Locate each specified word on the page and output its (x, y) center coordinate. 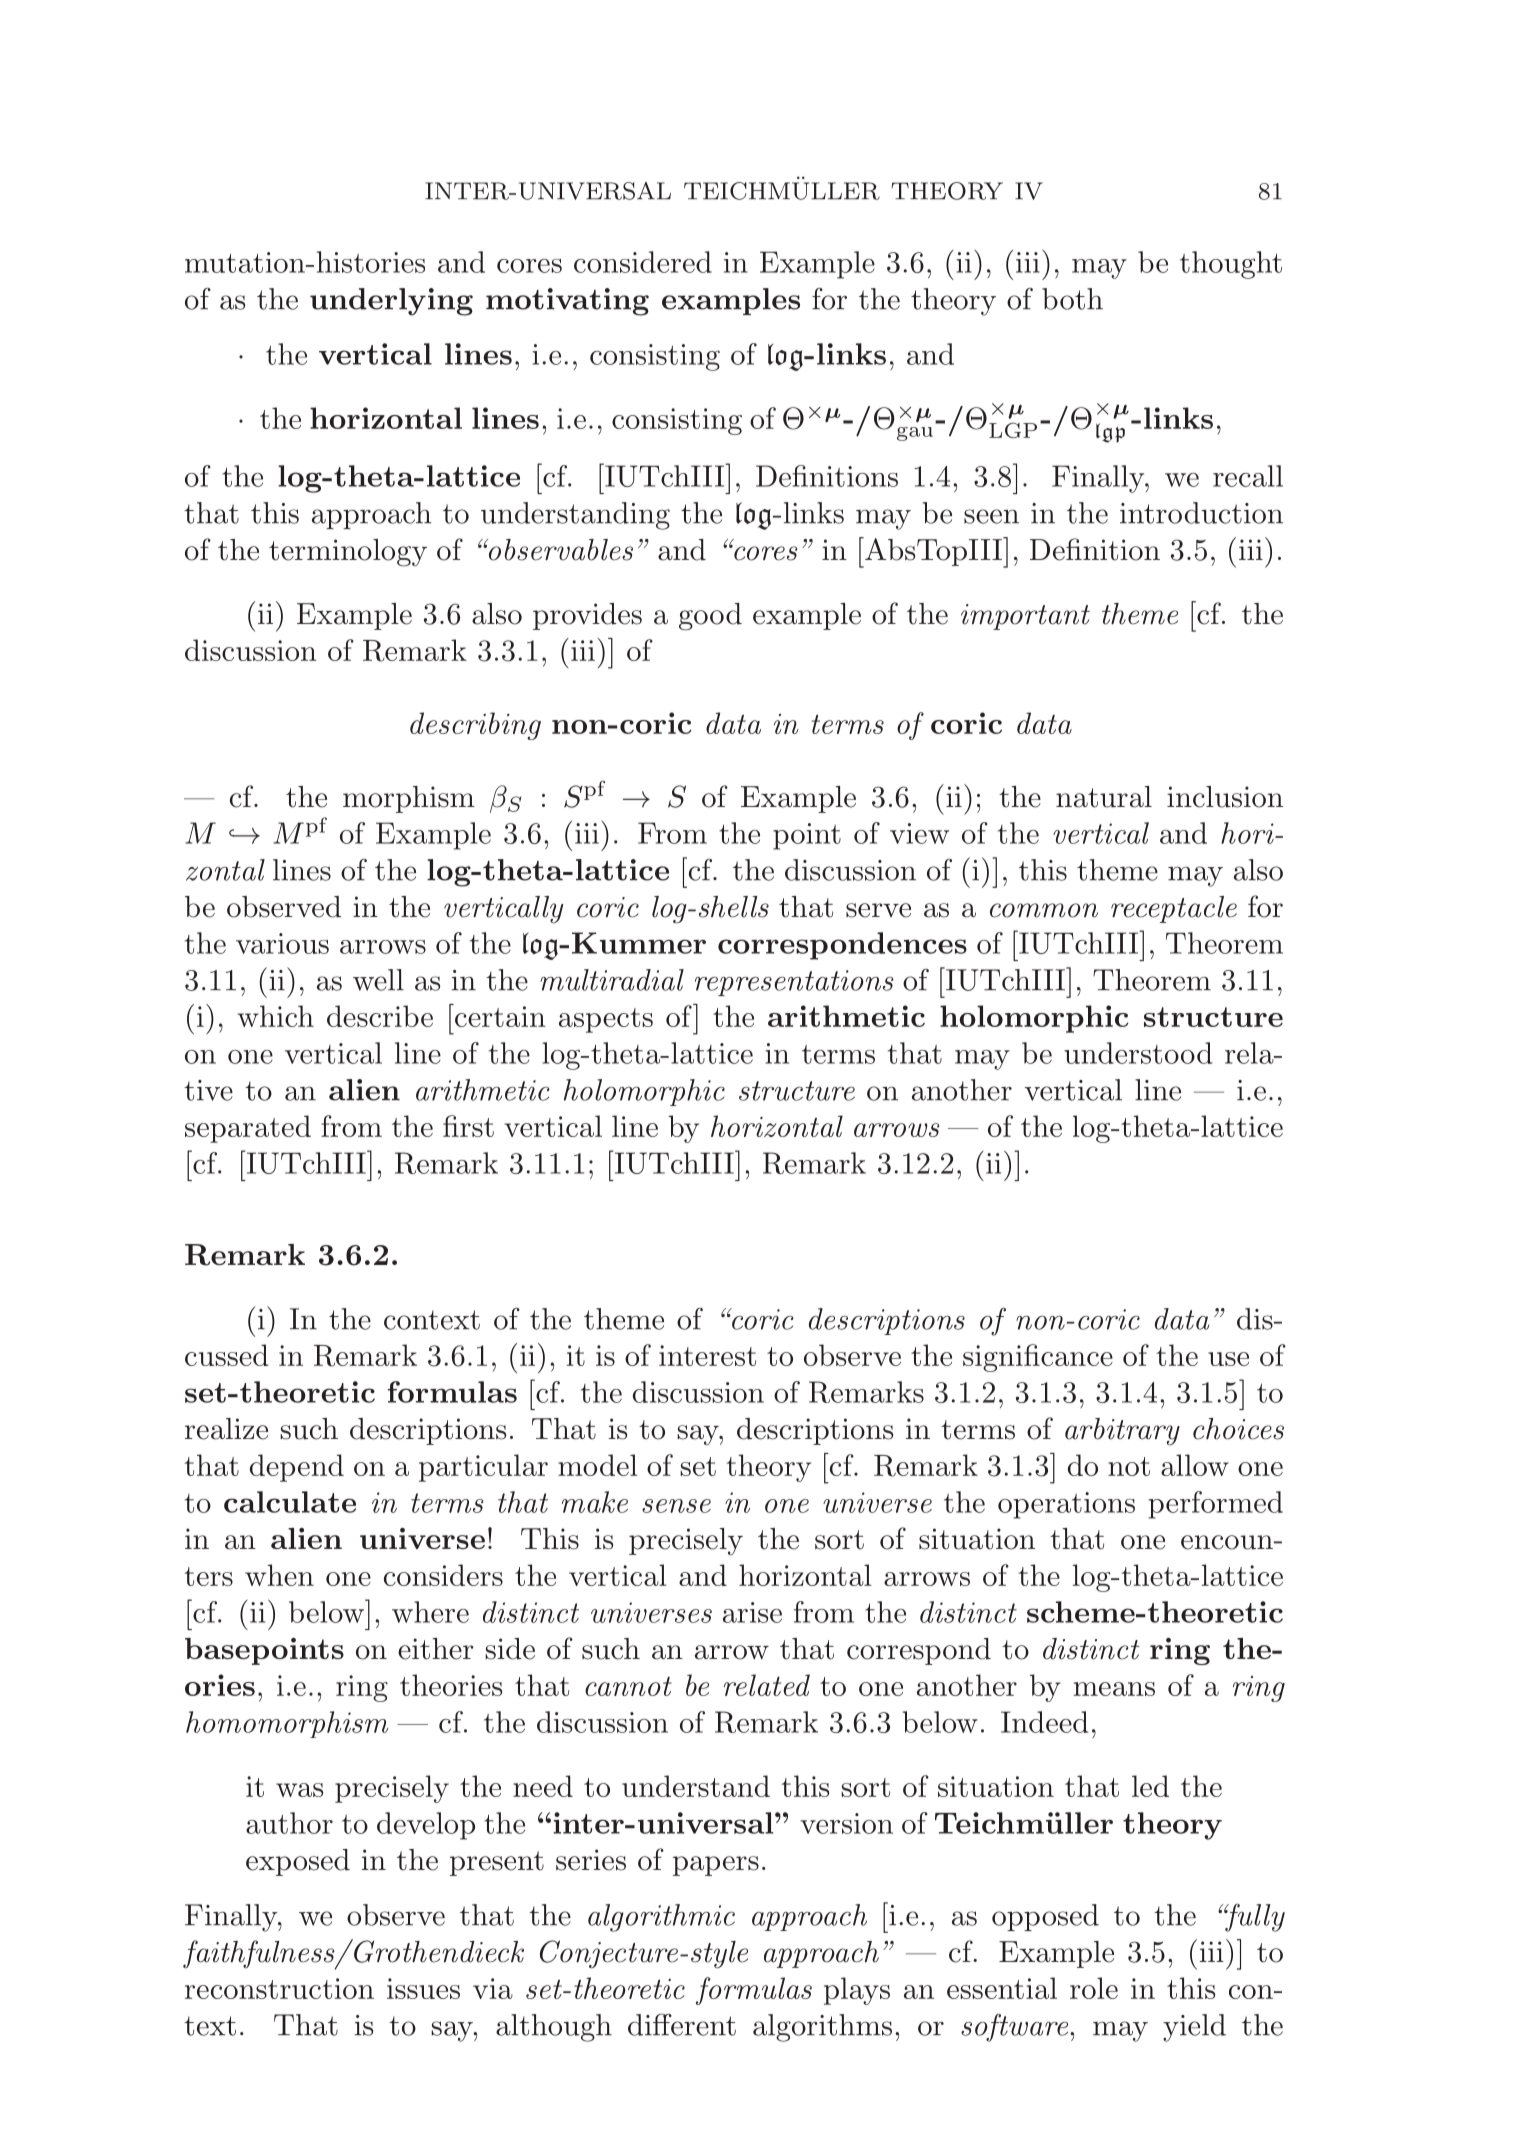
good (710, 617)
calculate (290, 1502)
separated (248, 1129)
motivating (567, 302)
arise (752, 1612)
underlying (391, 302)
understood (1138, 1053)
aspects (606, 1020)
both (1072, 299)
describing (475, 726)
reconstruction (279, 1988)
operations (1066, 1505)
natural (1104, 797)
